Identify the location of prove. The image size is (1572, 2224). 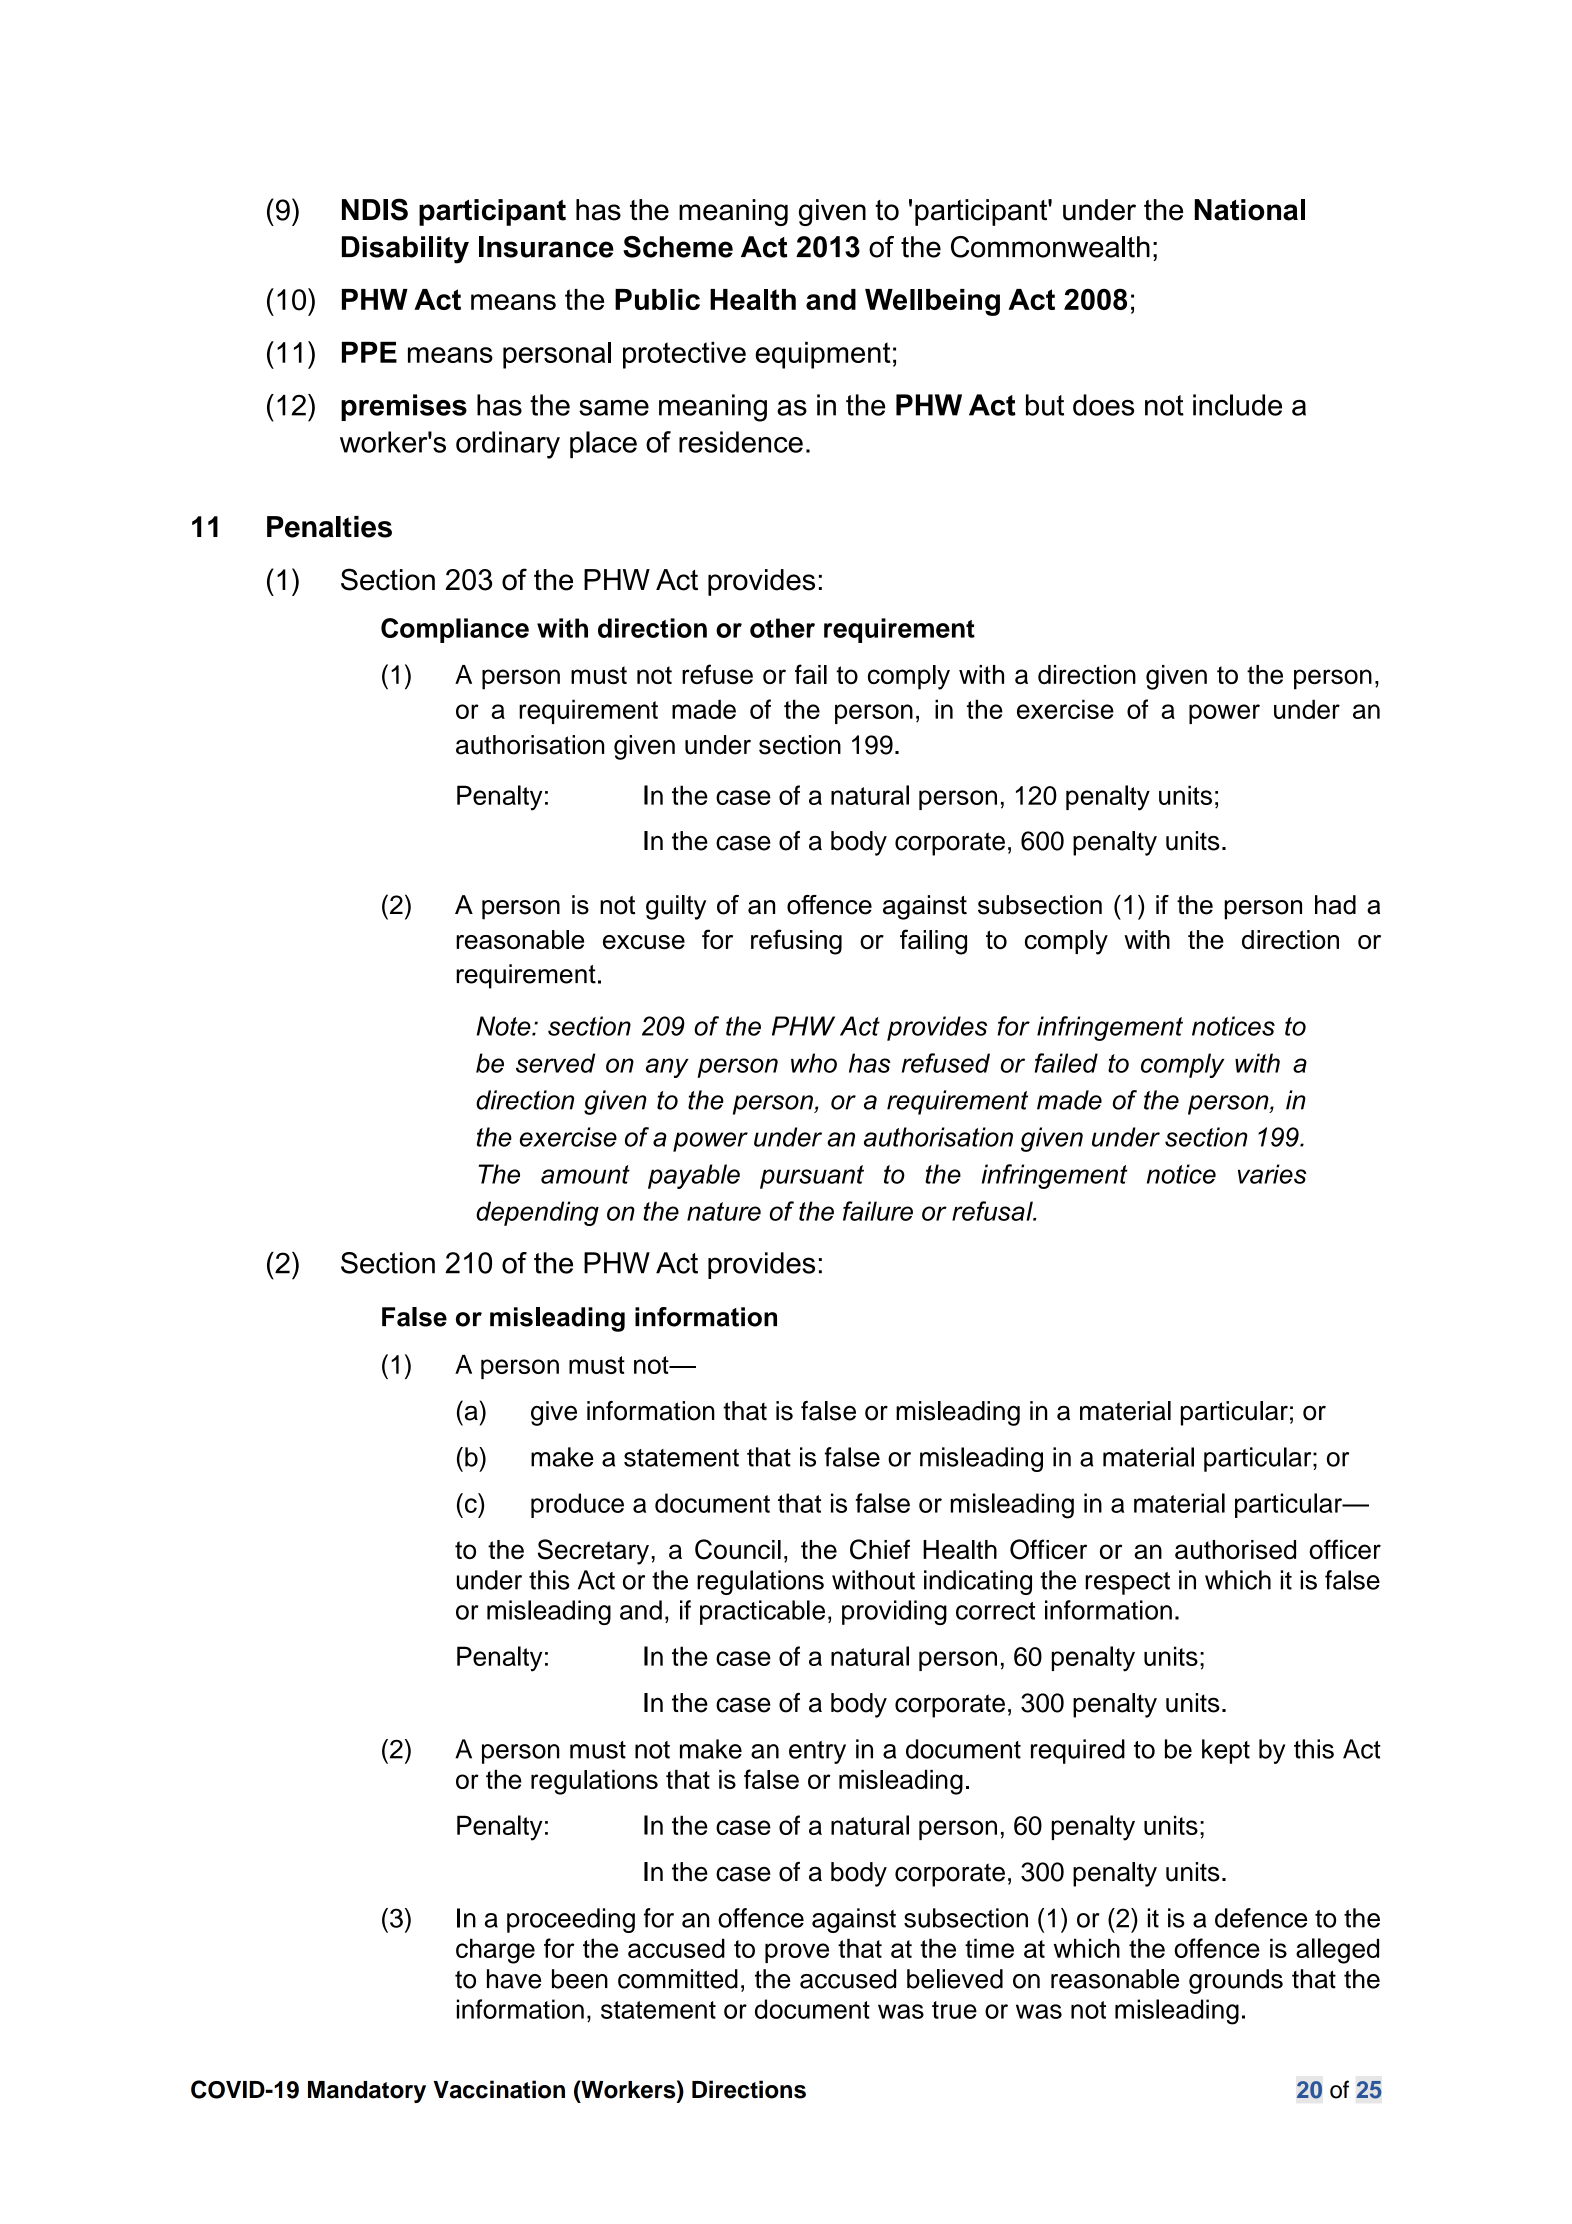
(797, 1953).
